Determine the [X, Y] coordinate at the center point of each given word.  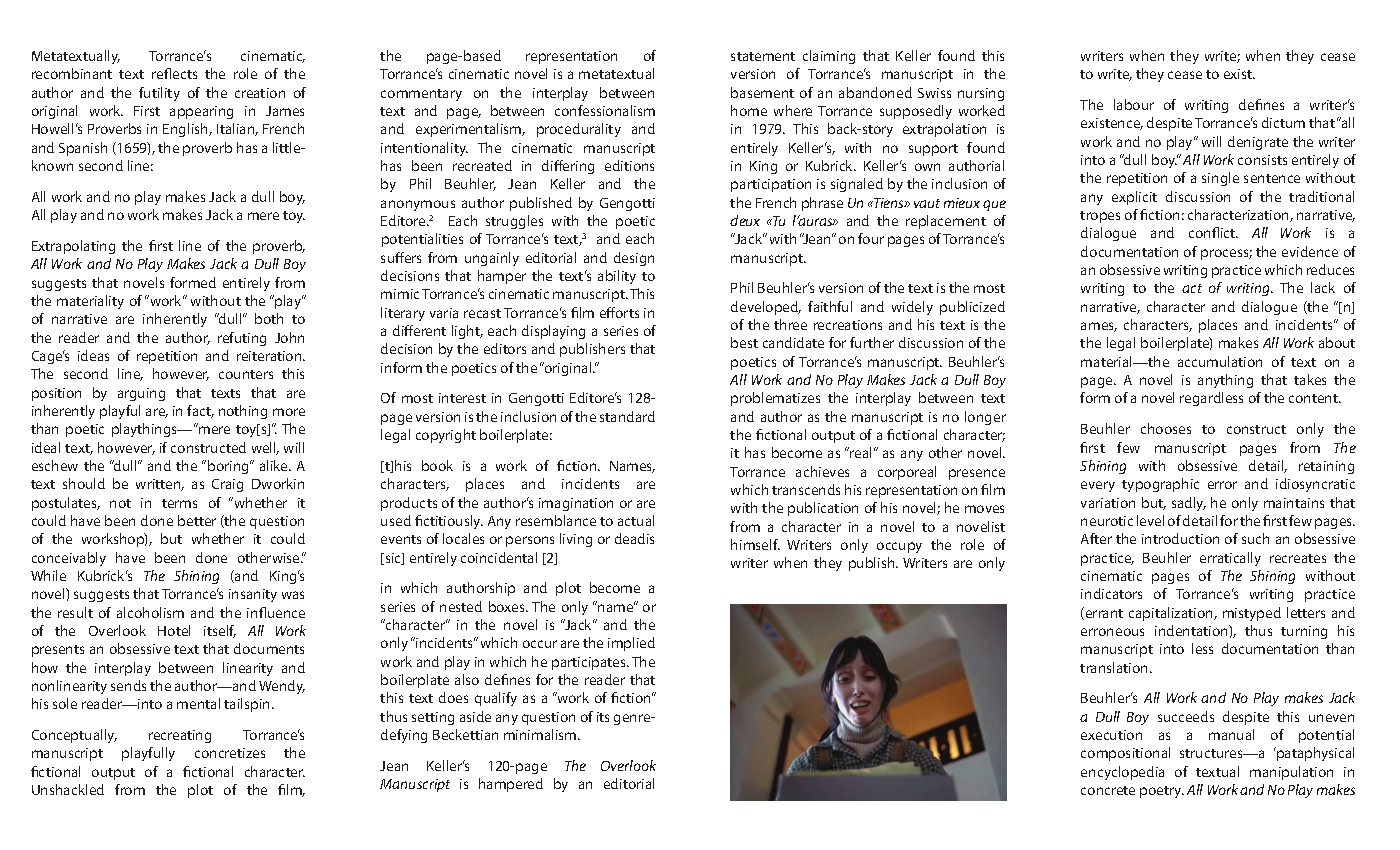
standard [627, 416]
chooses [1166, 428]
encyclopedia [1122, 773]
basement [762, 92]
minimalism [541, 734]
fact [200, 411]
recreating [180, 736]
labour [1134, 104]
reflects [174, 73]
